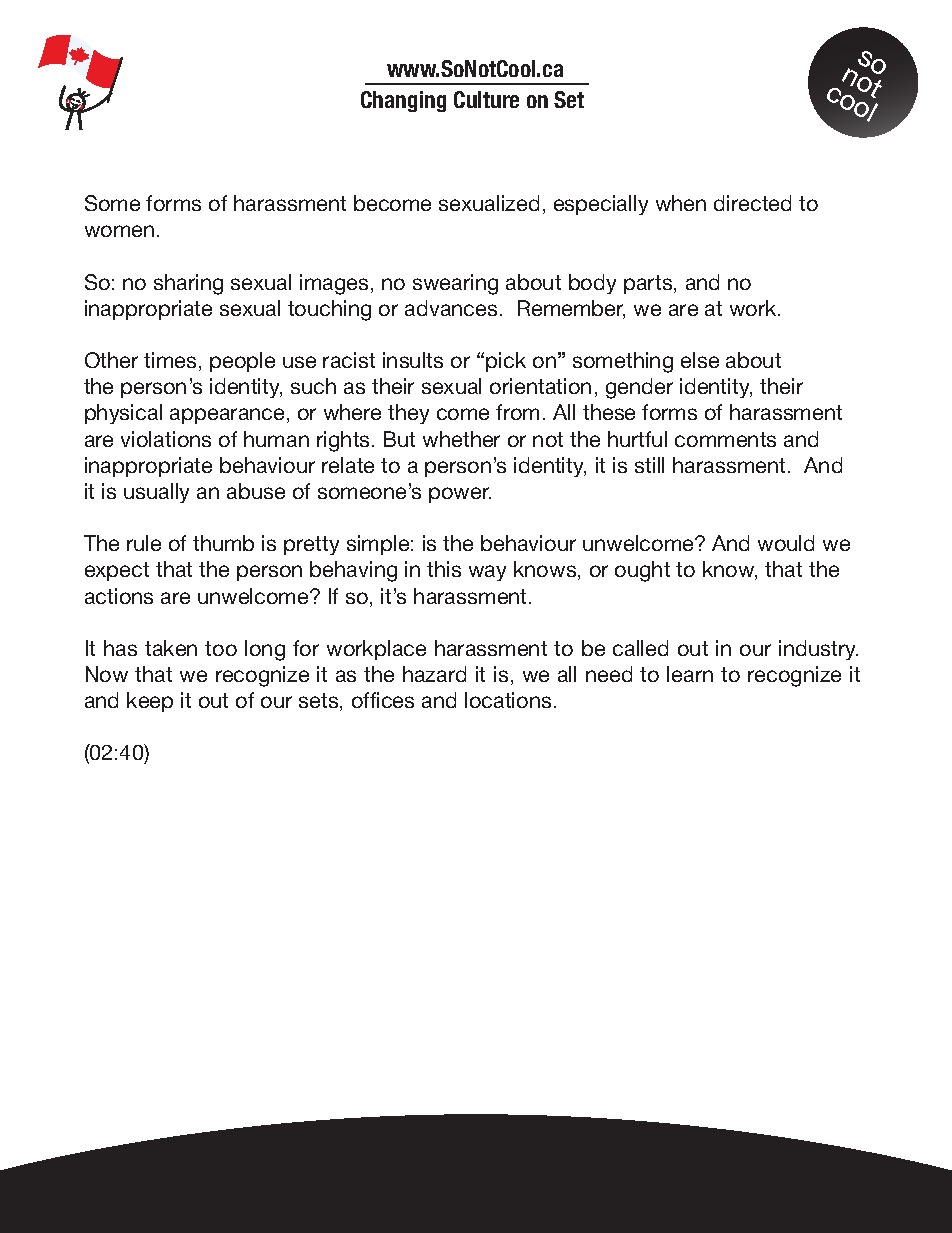 The image size is (952, 1233). I want to click on parts, so click(649, 284).
